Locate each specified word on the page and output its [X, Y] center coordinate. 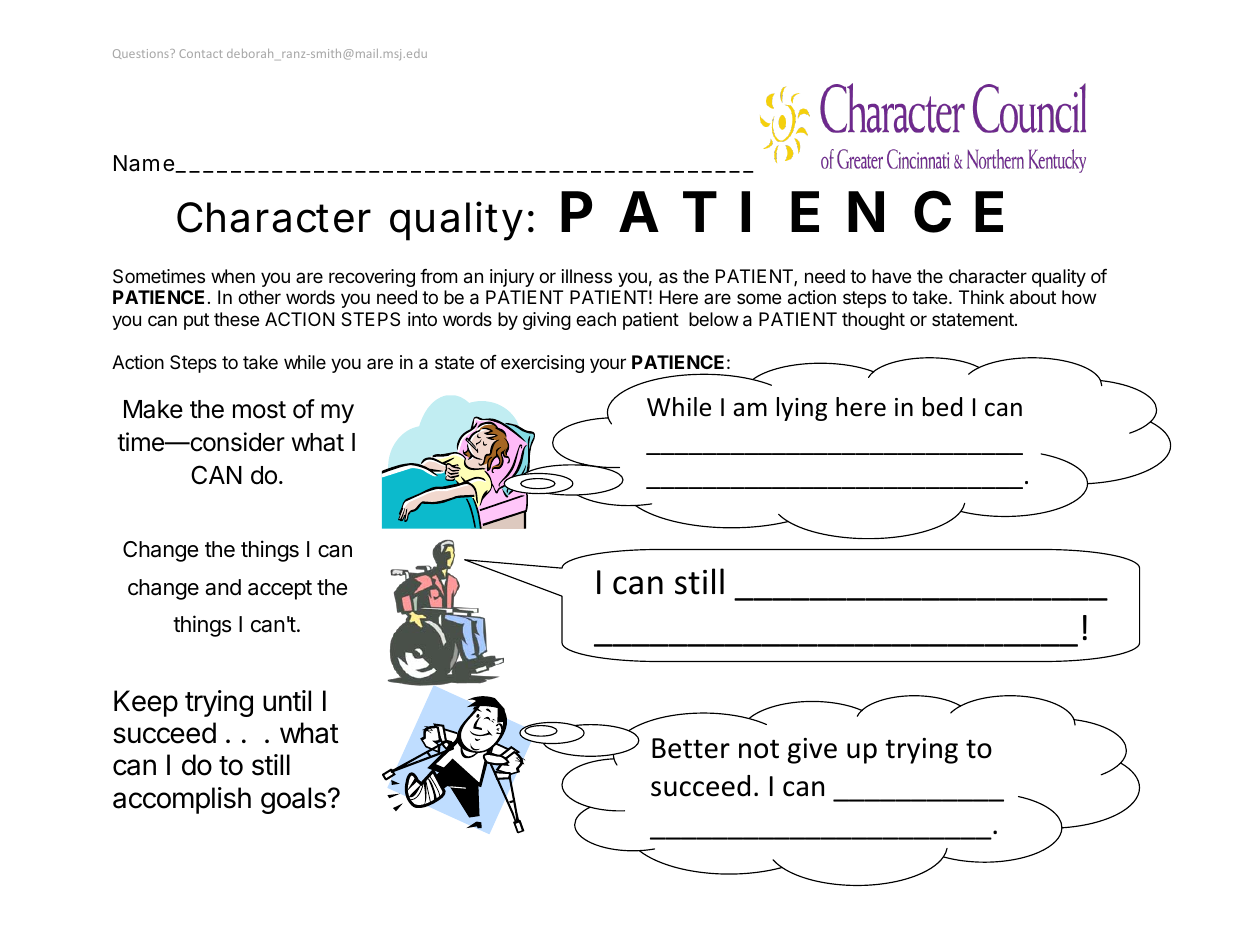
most [259, 410]
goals [293, 800]
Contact [201, 53]
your [608, 365]
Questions [142, 54]
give [812, 751]
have [891, 276]
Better [691, 748]
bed [942, 407]
